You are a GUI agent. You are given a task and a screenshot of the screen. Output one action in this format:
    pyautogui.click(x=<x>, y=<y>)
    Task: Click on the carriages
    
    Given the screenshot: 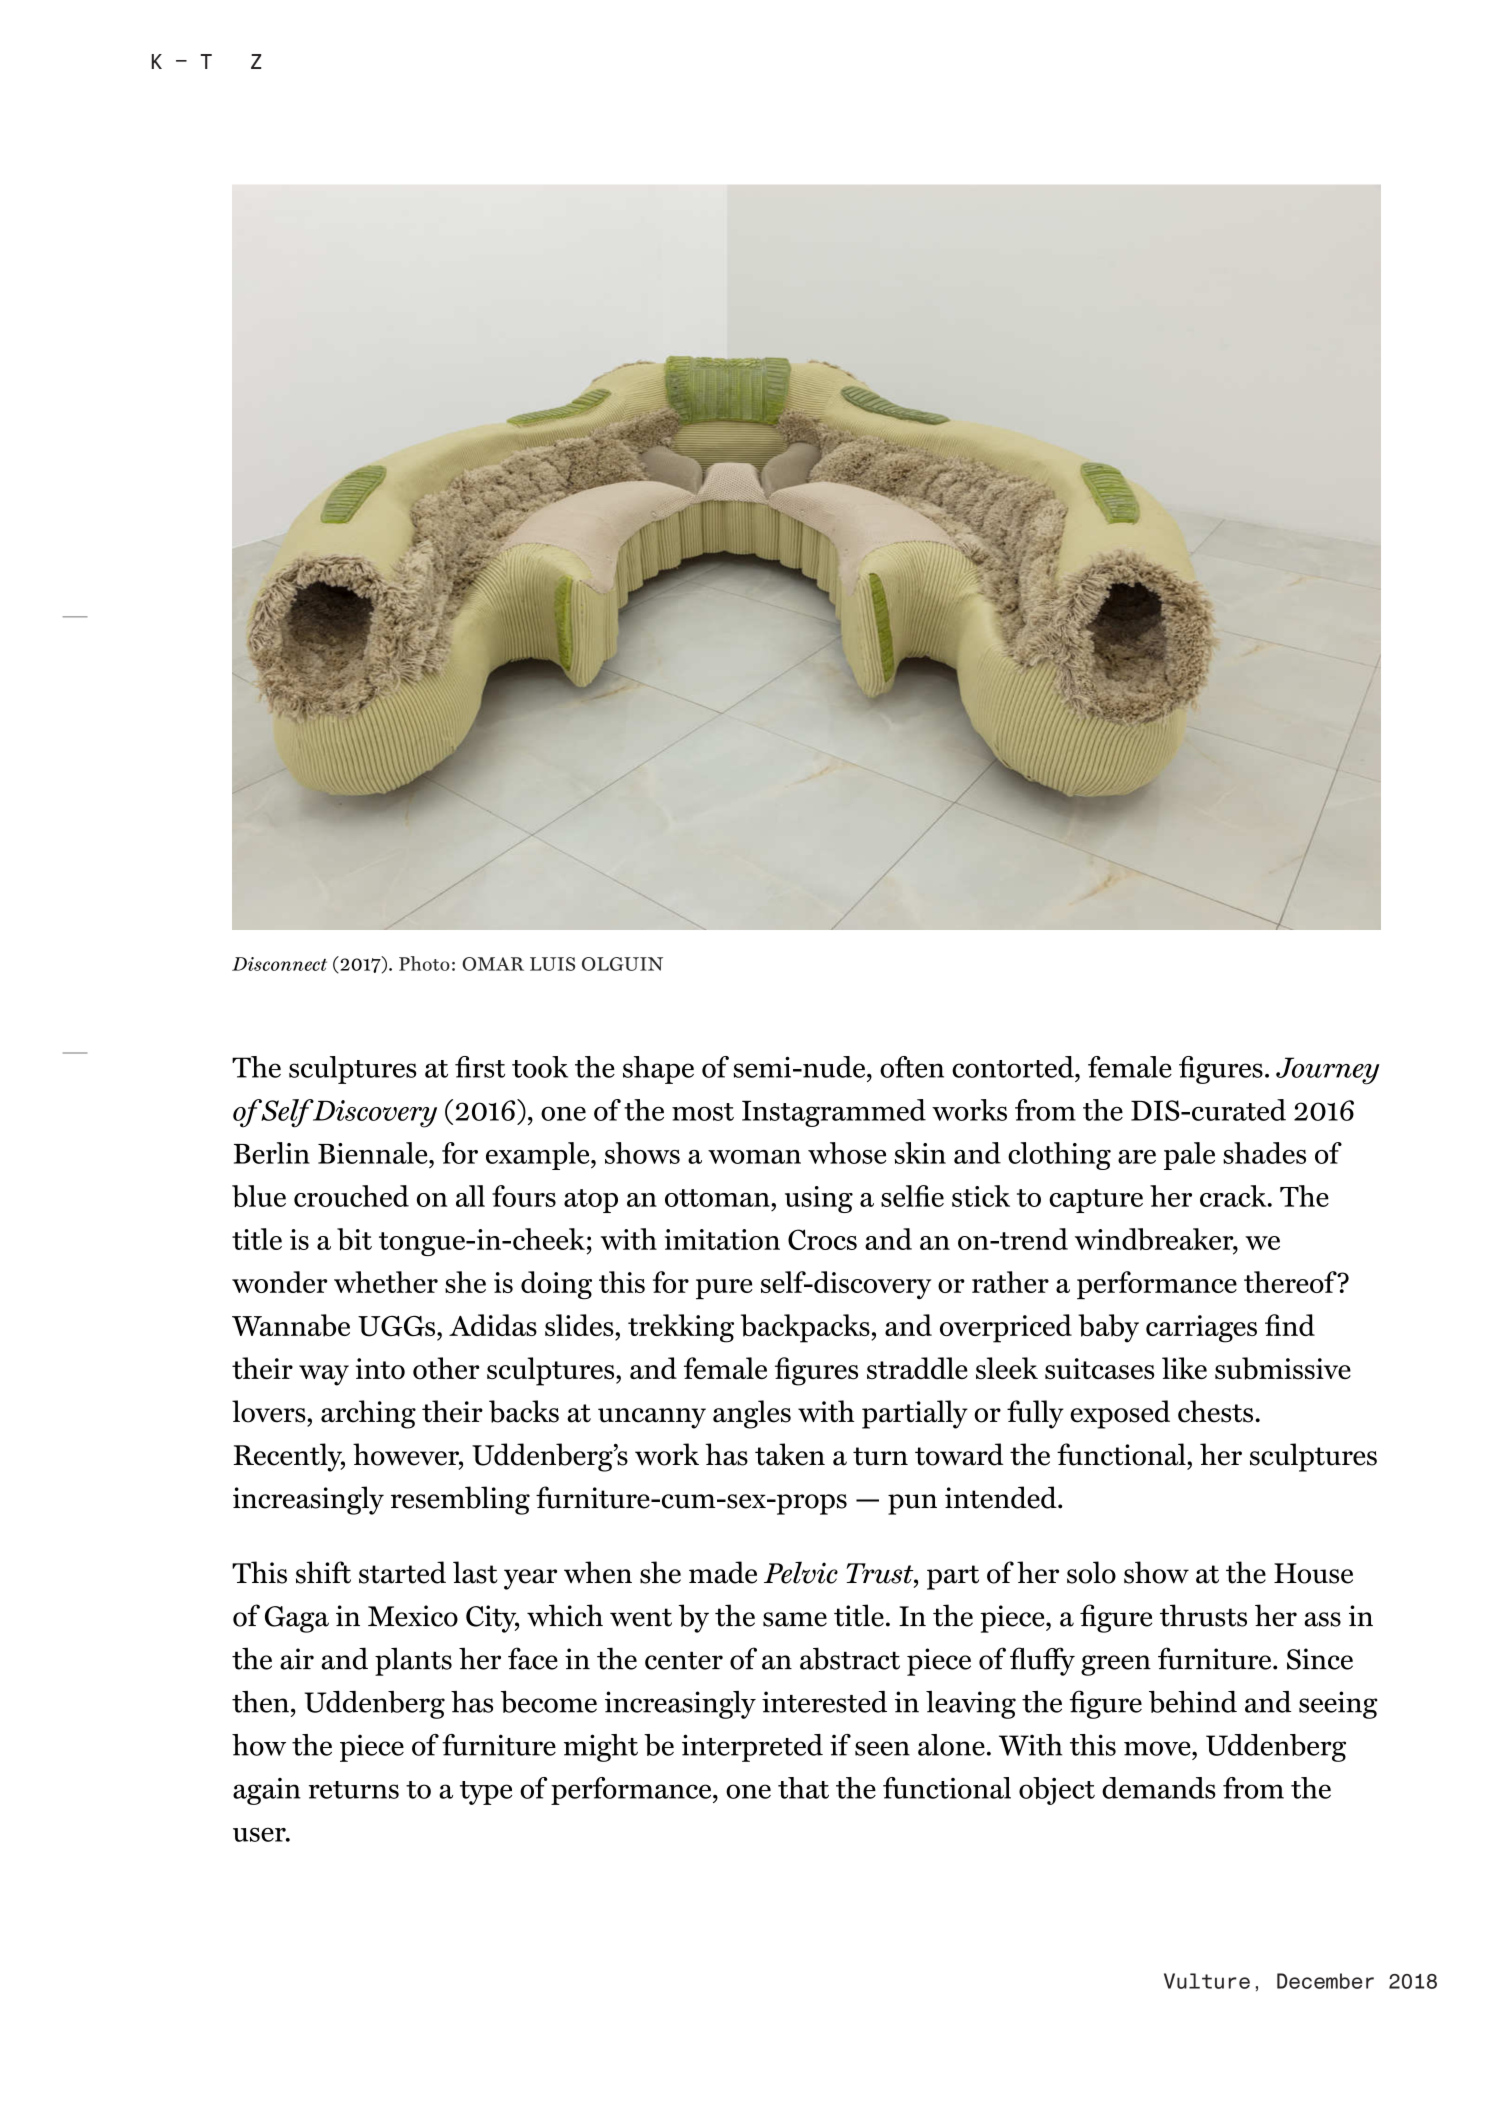 What is the action you would take?
    pyautogui.click(x=1201, y=1329)
